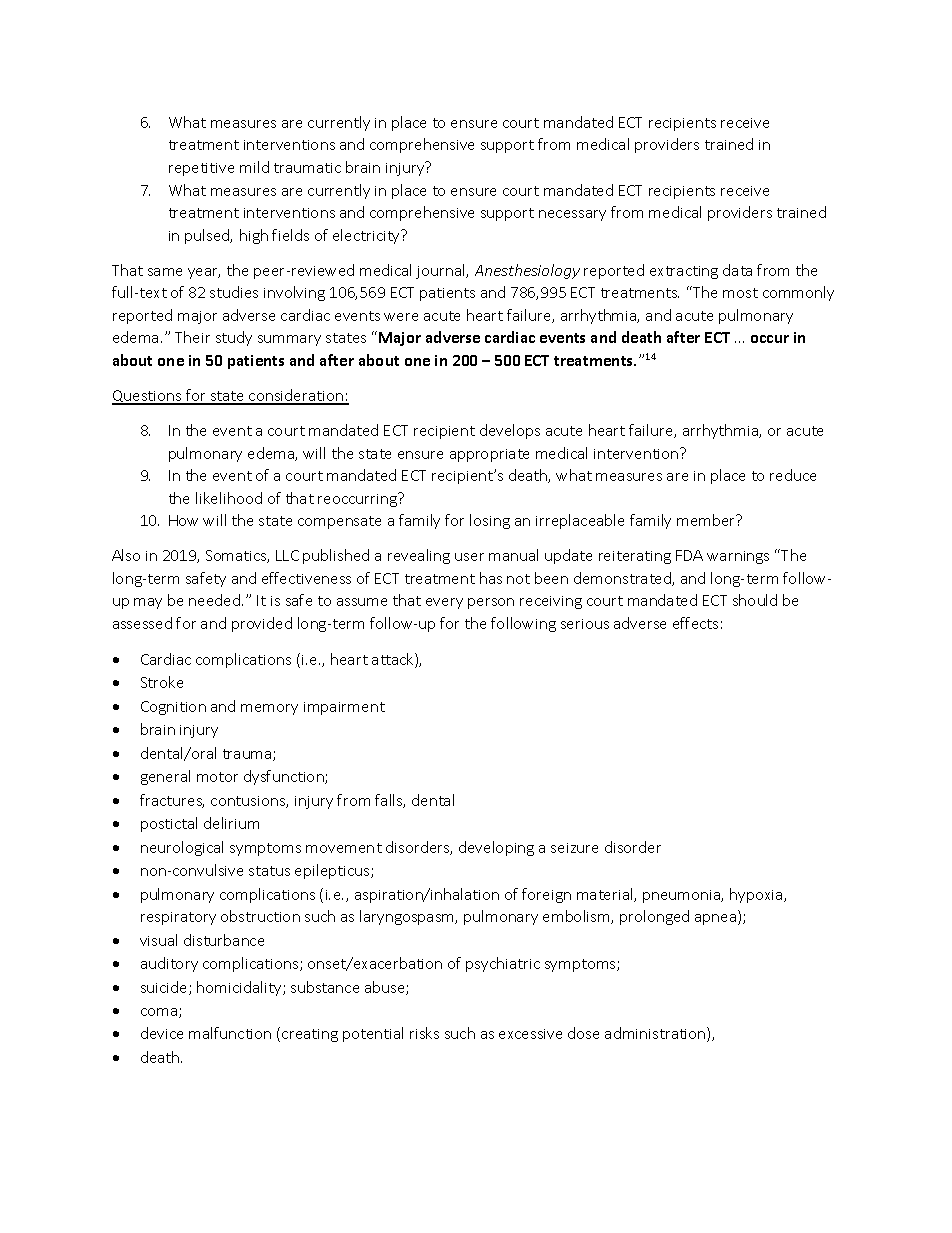 This document has height=1233, width=952. What do you see at coordinates (230, 1033) in the document?
I see `malfunction` at bounding box center [230, 1033].
